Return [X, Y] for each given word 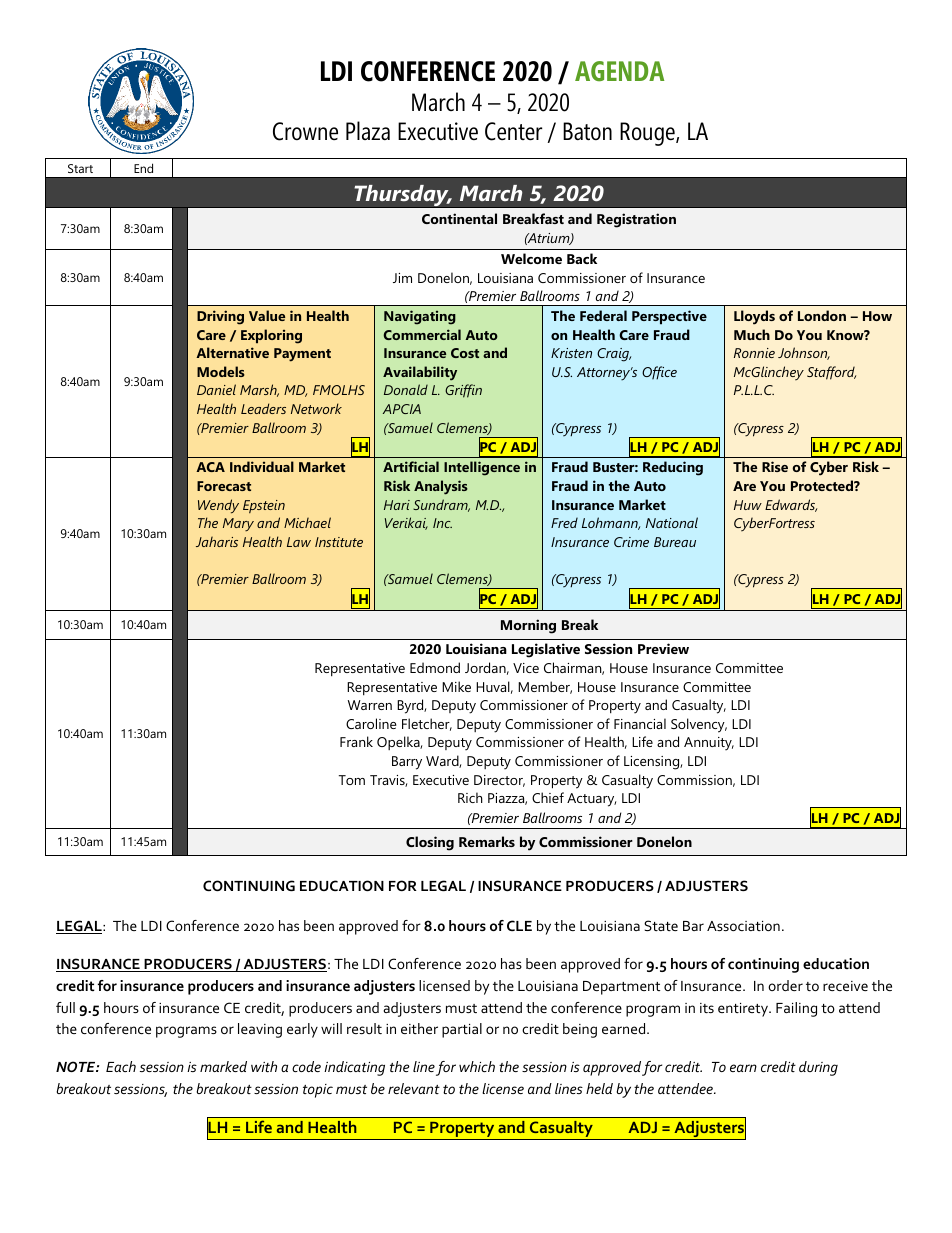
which [477, 1066]
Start [80, 168]
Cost [465, 353]
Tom [352, 780]
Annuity [709, 744]
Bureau [675, 542]
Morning [528, 626]
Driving [220, 317]
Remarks [487, 841]
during [818, 1068]
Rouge [648, 134]
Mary [238, 524]
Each [121, 1066]
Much [752, 334]
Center [513, 131]
